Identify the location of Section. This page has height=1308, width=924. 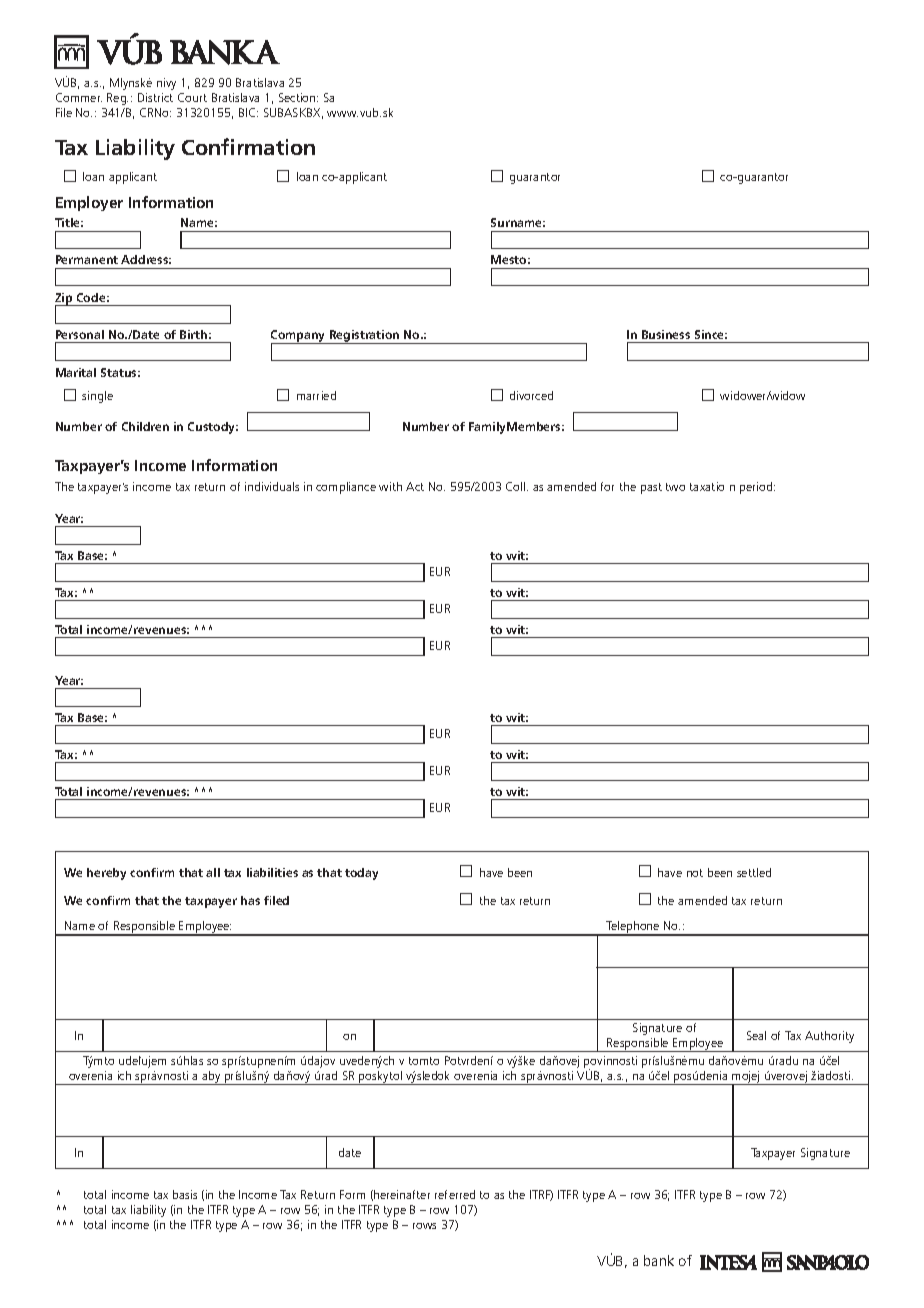
(298, 97).
